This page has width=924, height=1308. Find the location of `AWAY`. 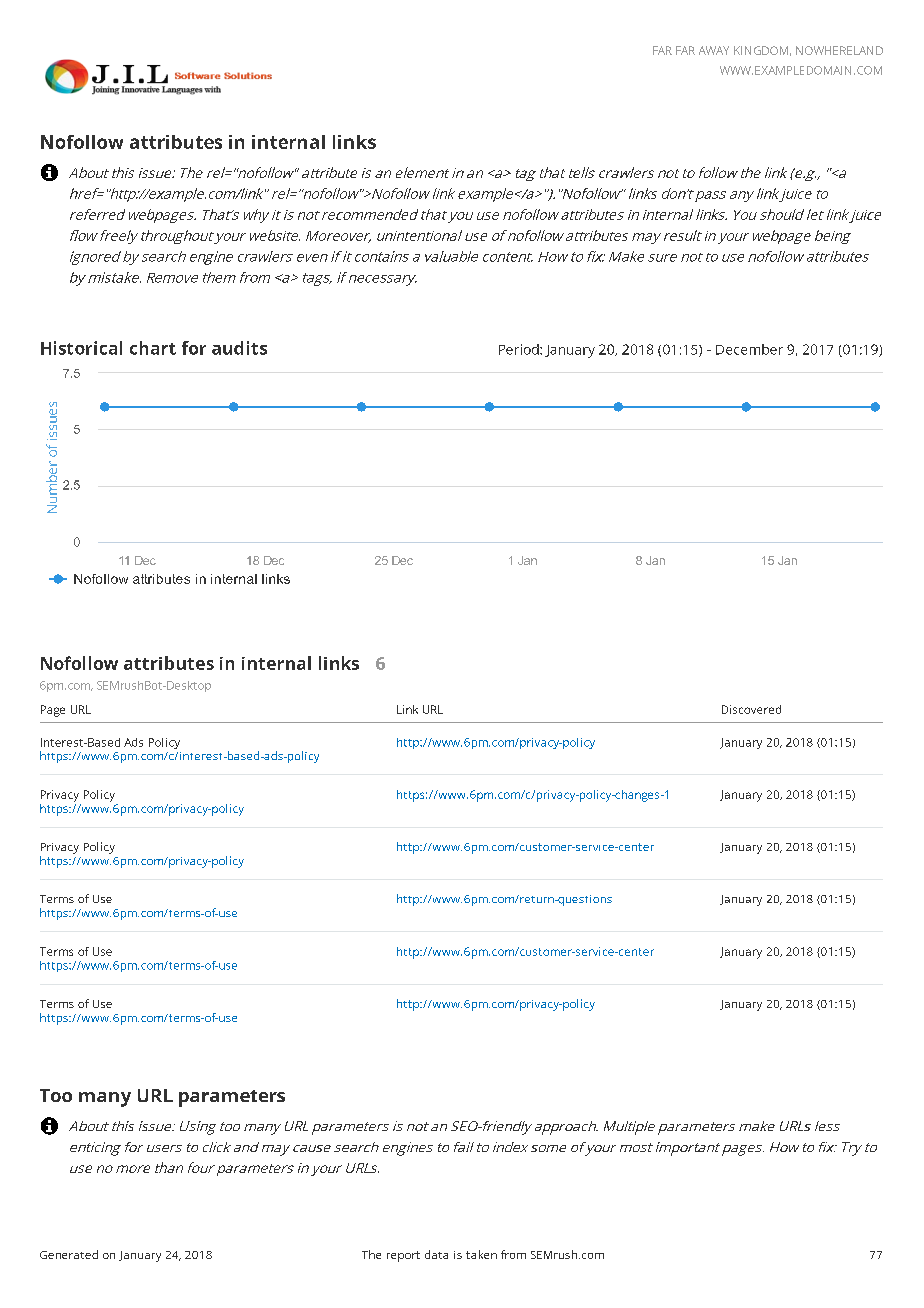

AWAY is located at coordinates (714, 50).
